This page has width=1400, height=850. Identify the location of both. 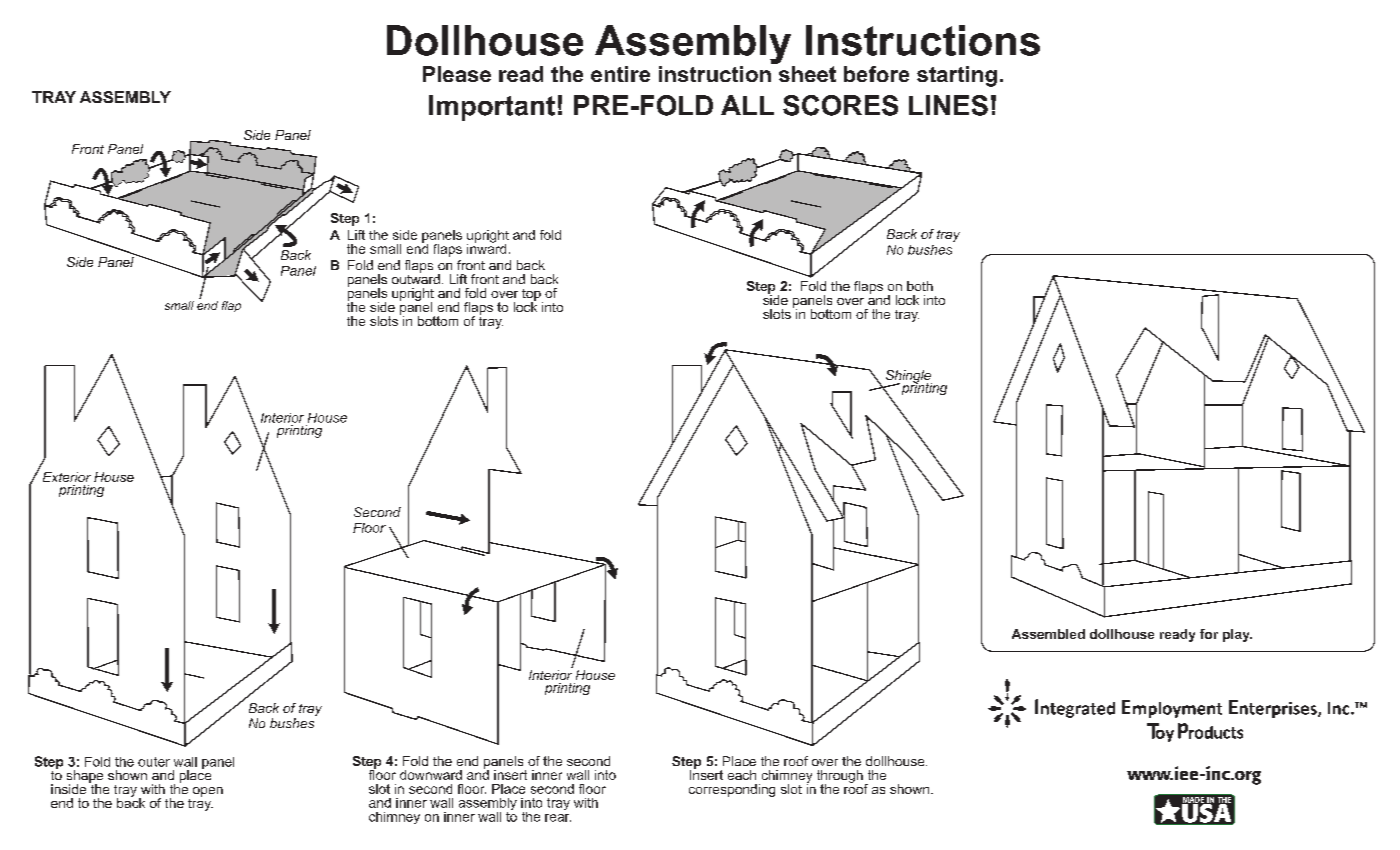
(920, 286).
